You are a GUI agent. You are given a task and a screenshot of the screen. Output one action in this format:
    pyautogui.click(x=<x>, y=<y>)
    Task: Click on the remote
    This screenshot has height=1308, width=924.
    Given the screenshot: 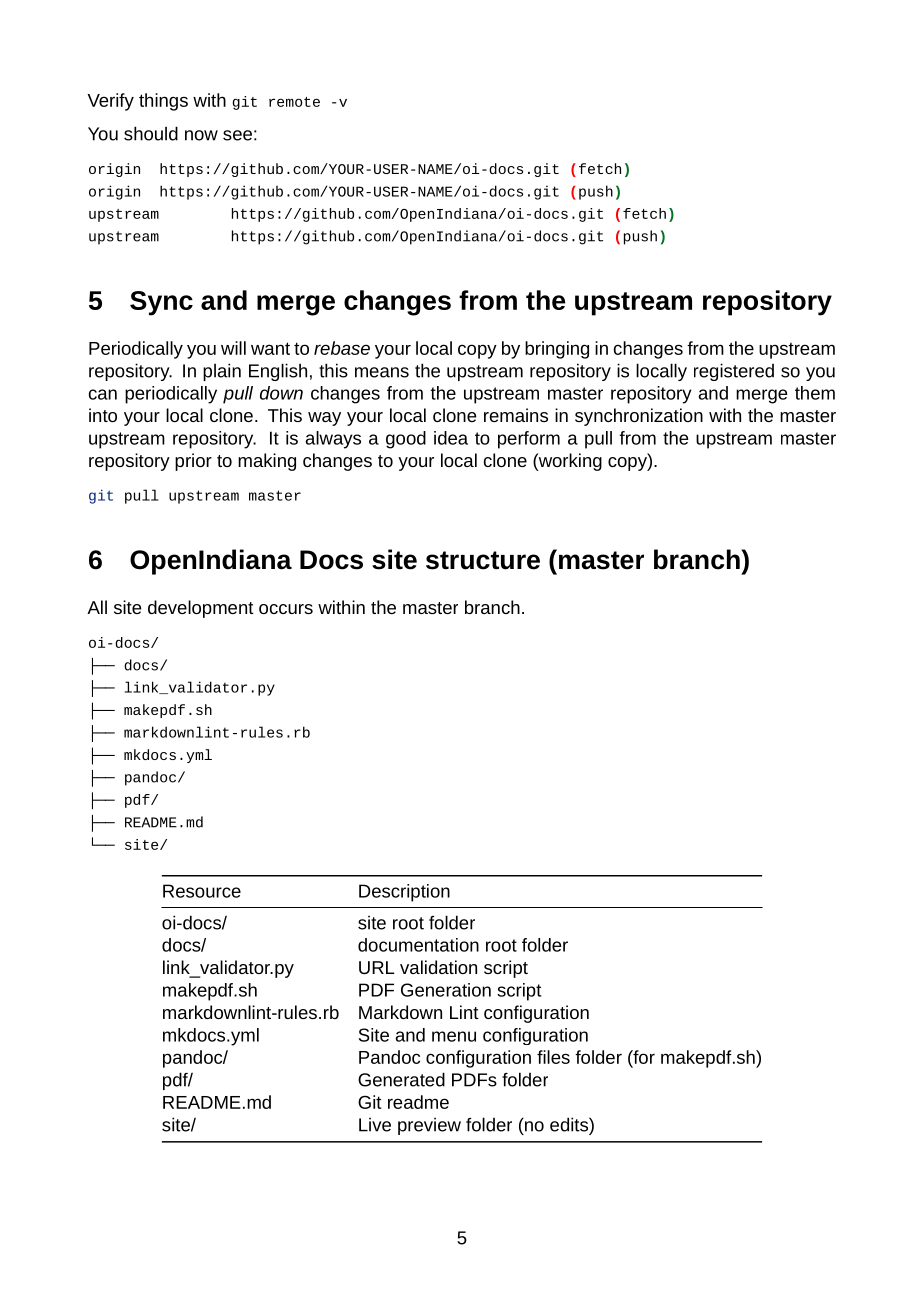 What is the action you would take?
    pyautogui.click(x=294, y=102)
